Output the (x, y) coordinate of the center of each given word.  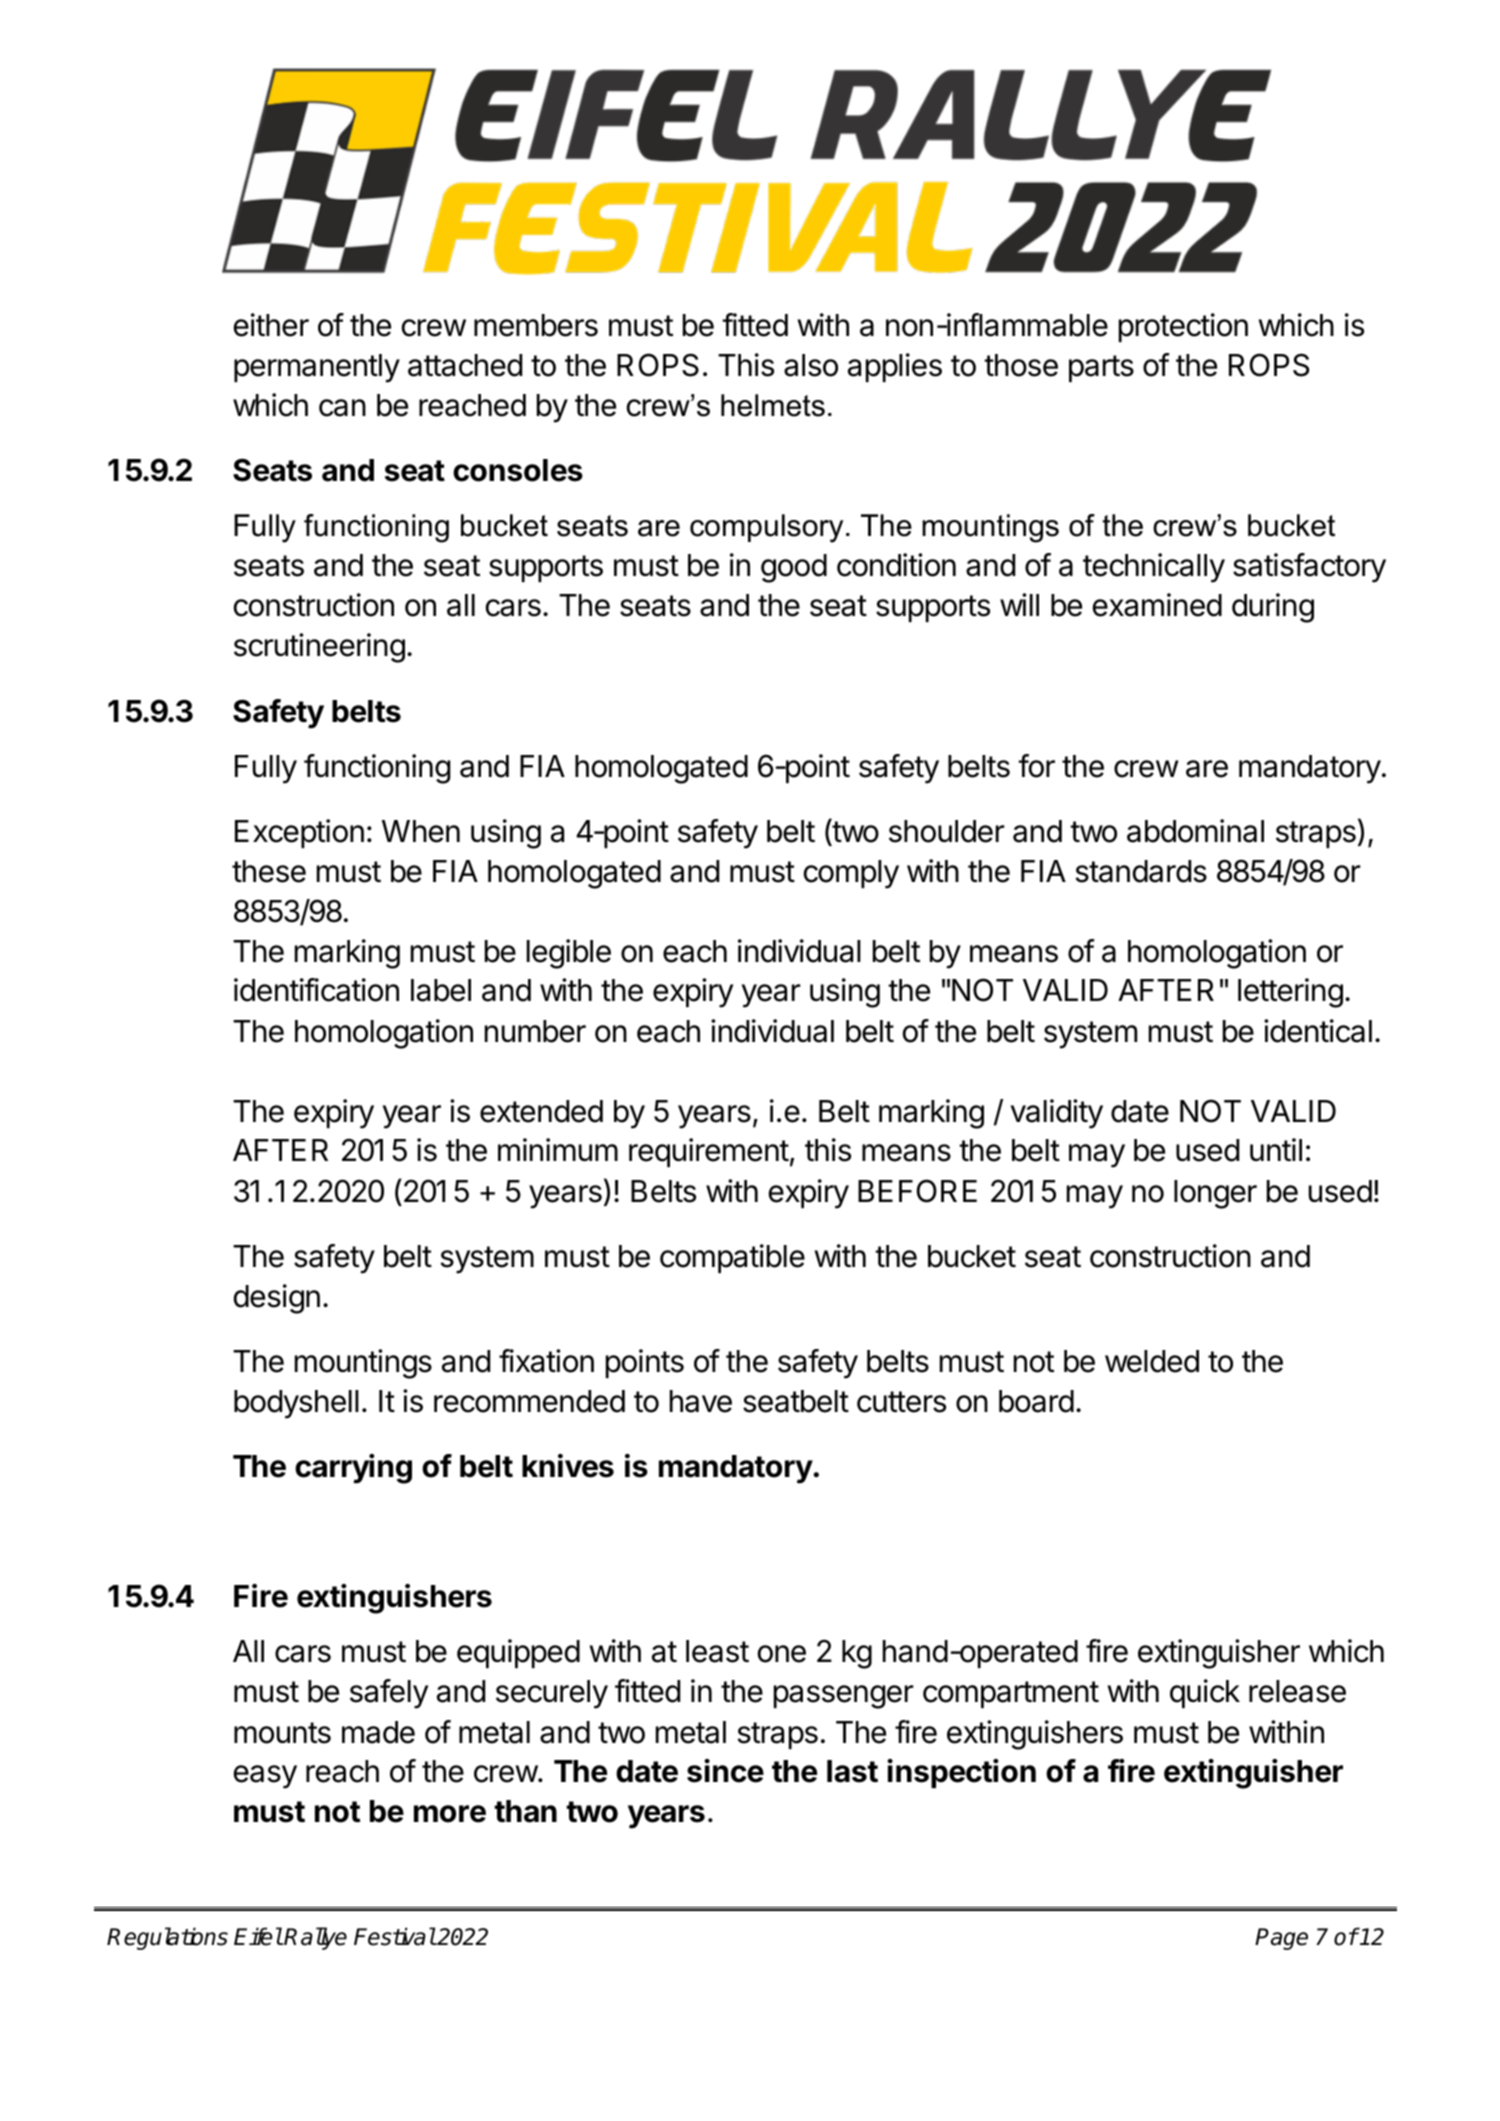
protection (1183, 327)
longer (1215, 1194)
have (701, 1401)
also (811, 365)
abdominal (1195, 831)
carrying (353, 1469)
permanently (317, 368)
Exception (299, 833)
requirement (709, 1152)
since (725, 1771)
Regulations (167, 1938)
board (1036, 1401)
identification (316, 990)
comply (851, 874)
